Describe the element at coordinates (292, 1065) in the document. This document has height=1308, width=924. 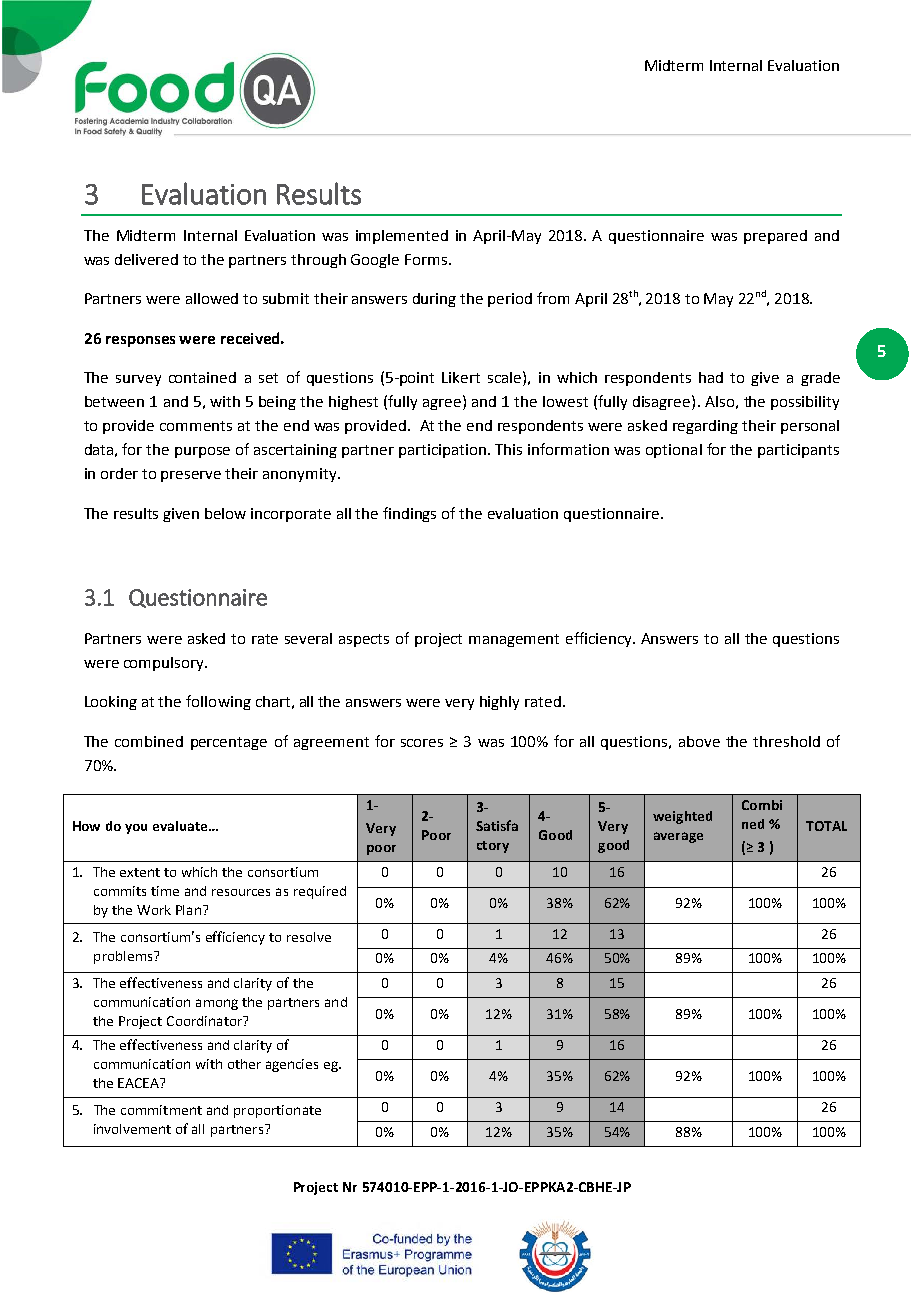
I see `agencies` at that location.
